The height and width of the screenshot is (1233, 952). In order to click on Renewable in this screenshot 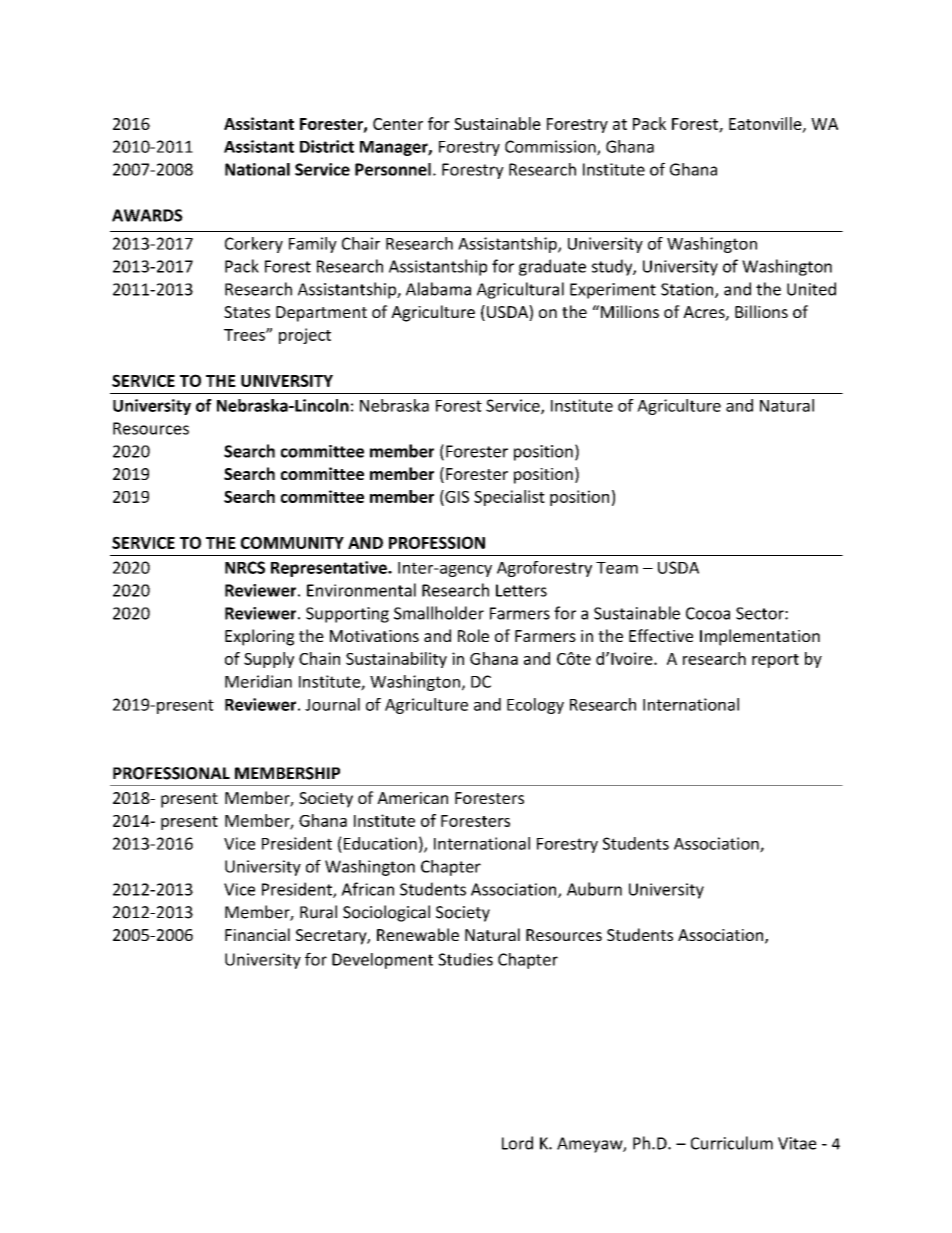, I will do `click(418, 934)`.
